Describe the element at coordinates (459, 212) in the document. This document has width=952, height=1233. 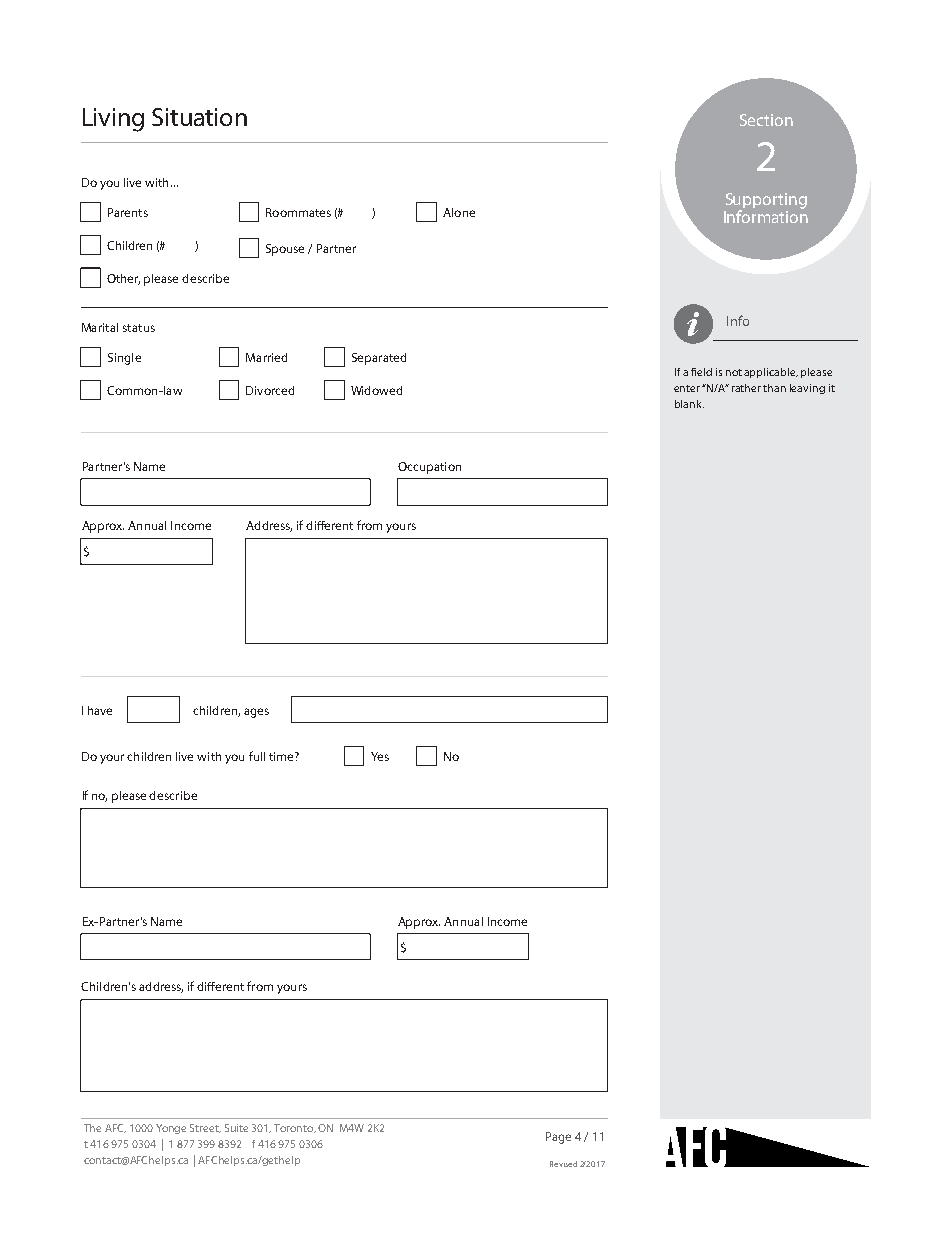
I see `Alone` at that location.
